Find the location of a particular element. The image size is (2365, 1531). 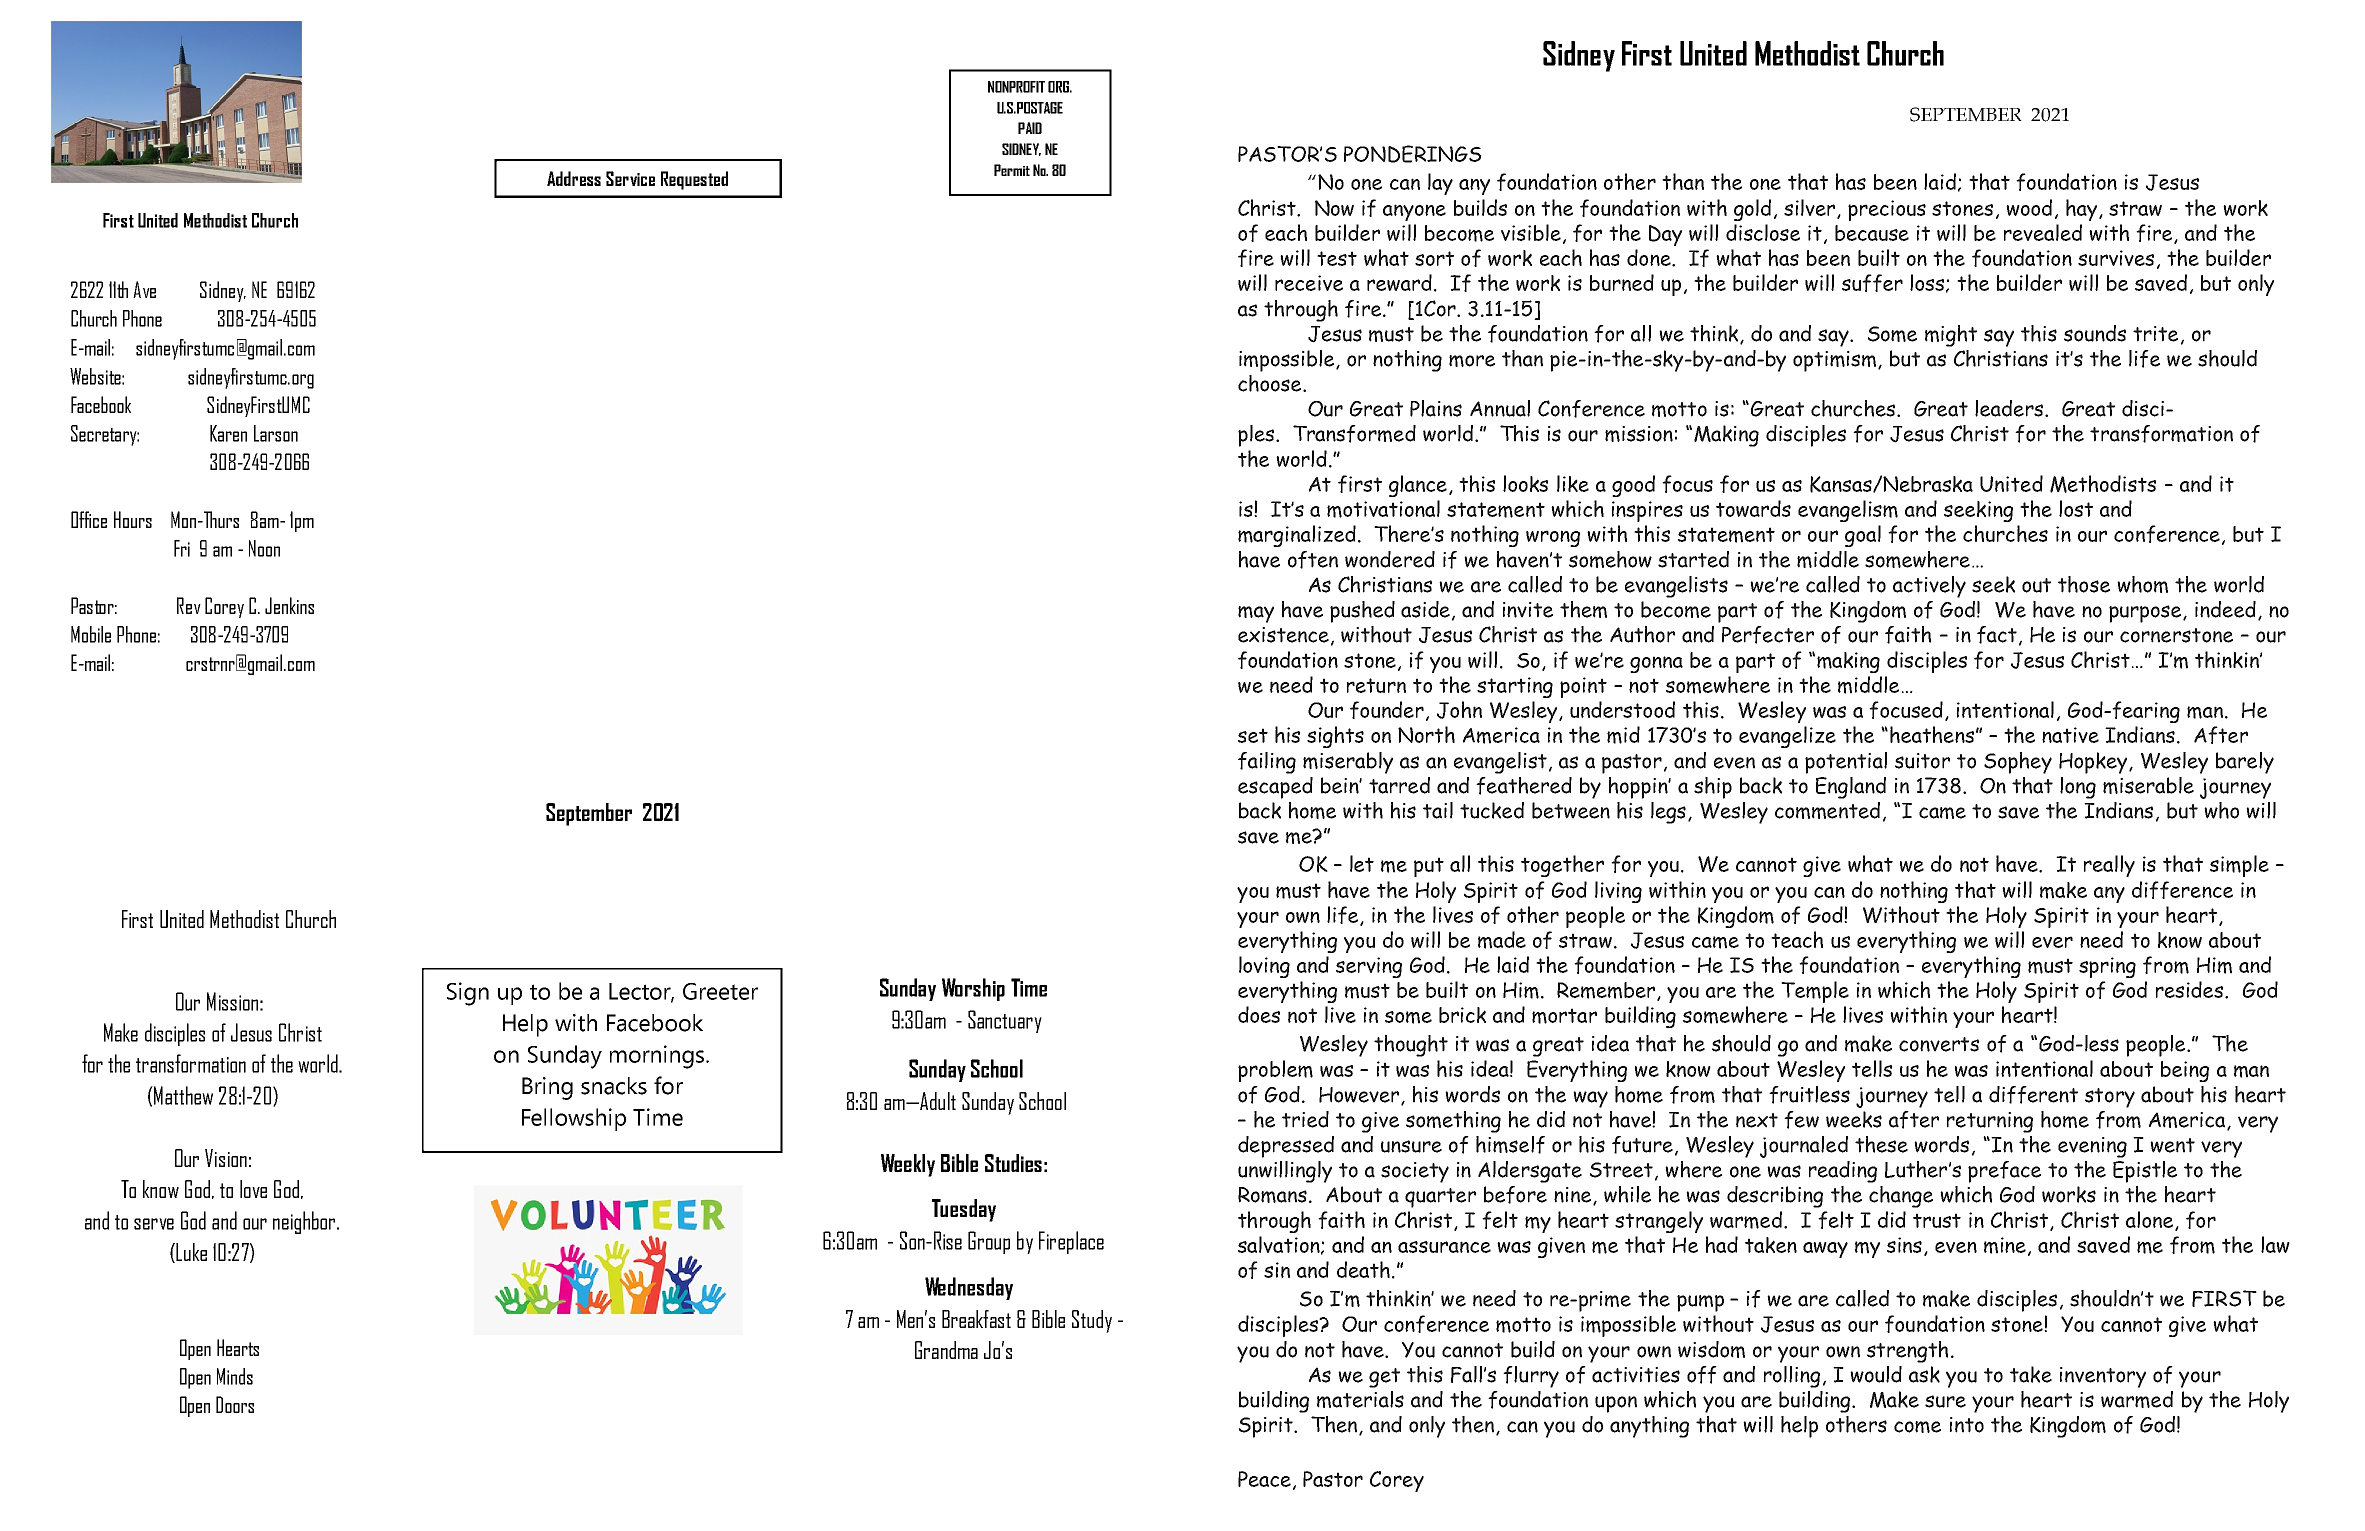

Address is located at coordinates (574, 178).
